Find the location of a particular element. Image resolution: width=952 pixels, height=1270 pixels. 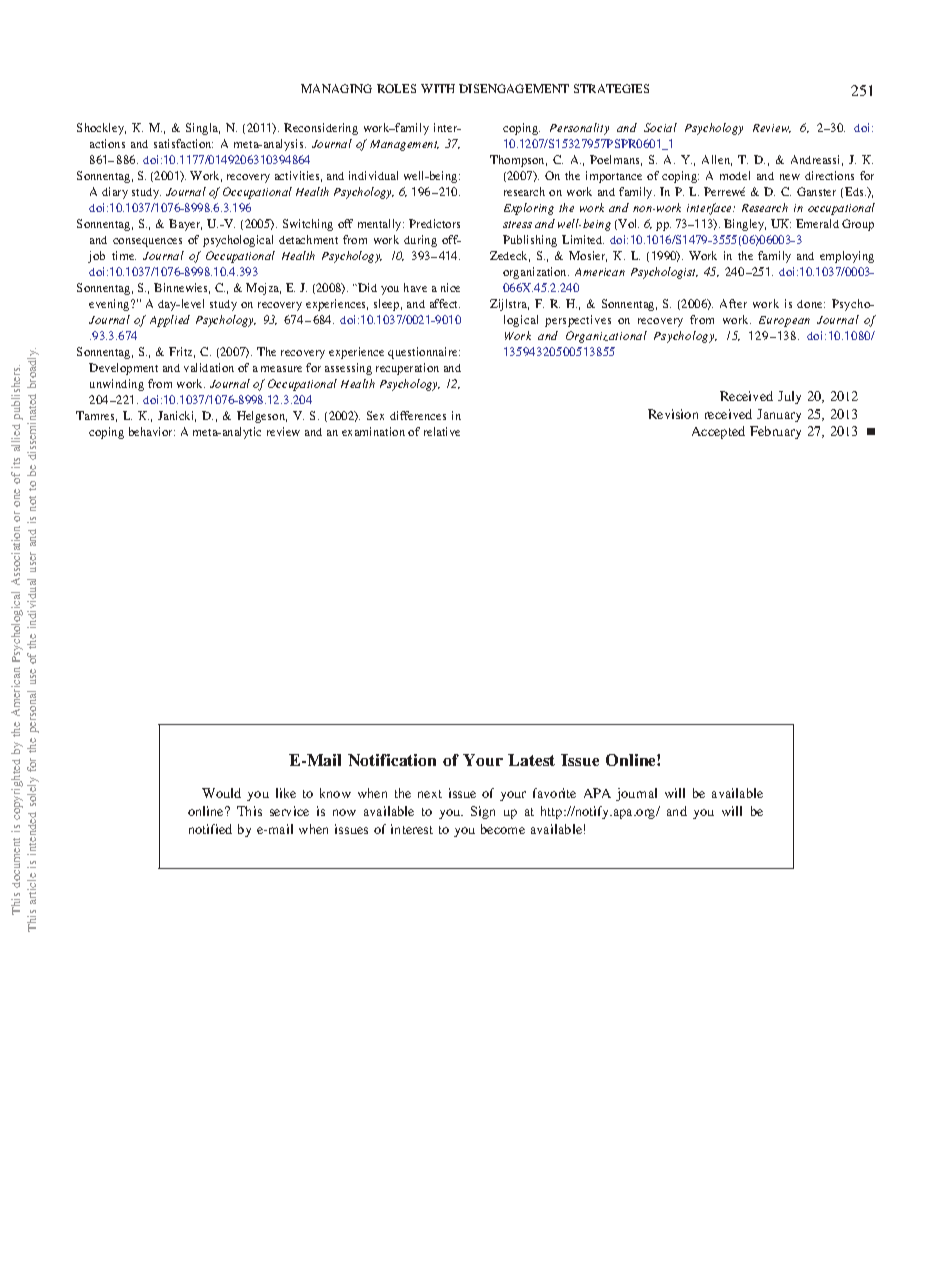

questionnaire is located at coordinates (424, 353).
